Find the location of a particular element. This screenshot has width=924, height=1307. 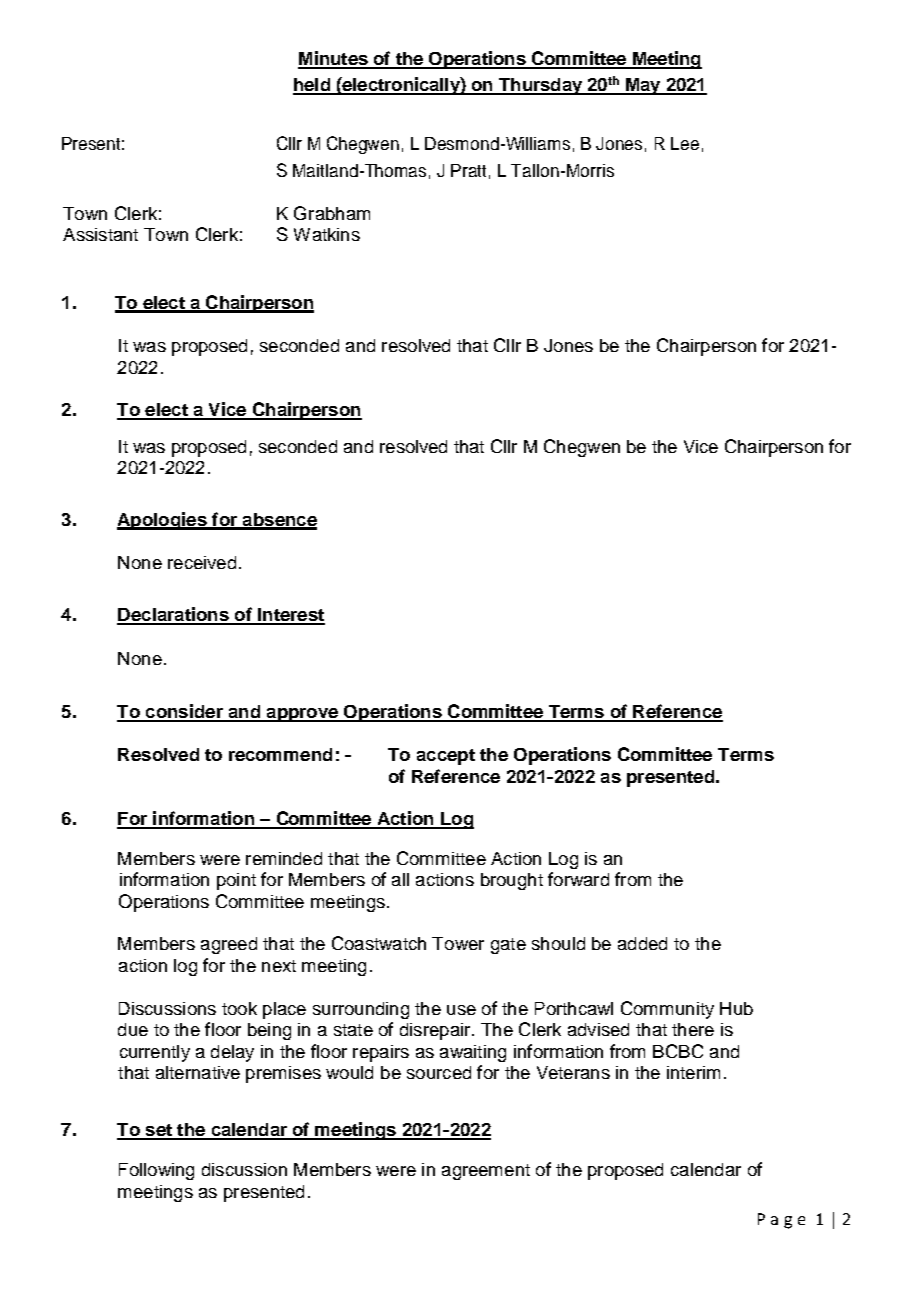

held is located at coordinates (312, 86).
